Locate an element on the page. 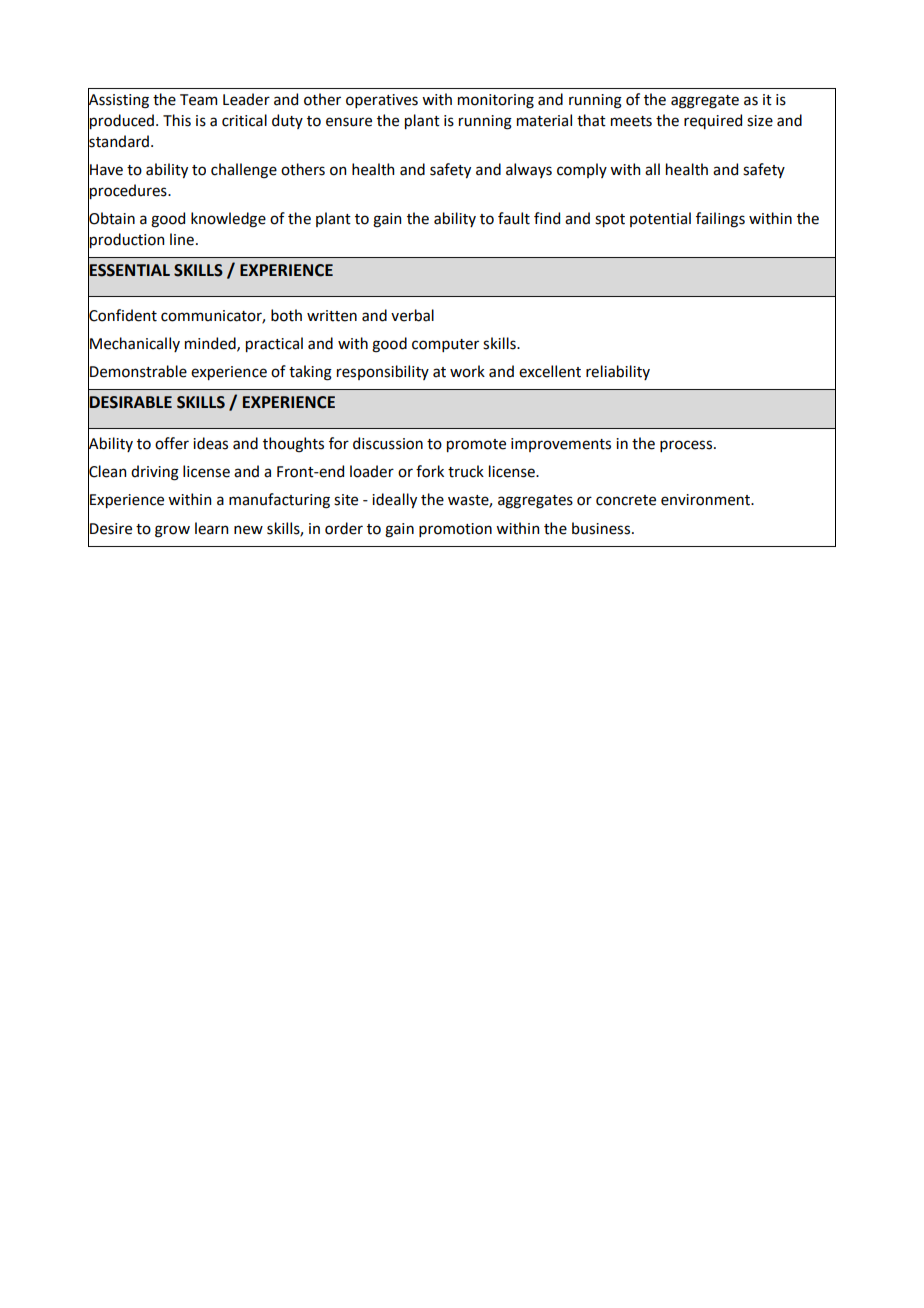  promotion is located at coordinates (455, 530).
